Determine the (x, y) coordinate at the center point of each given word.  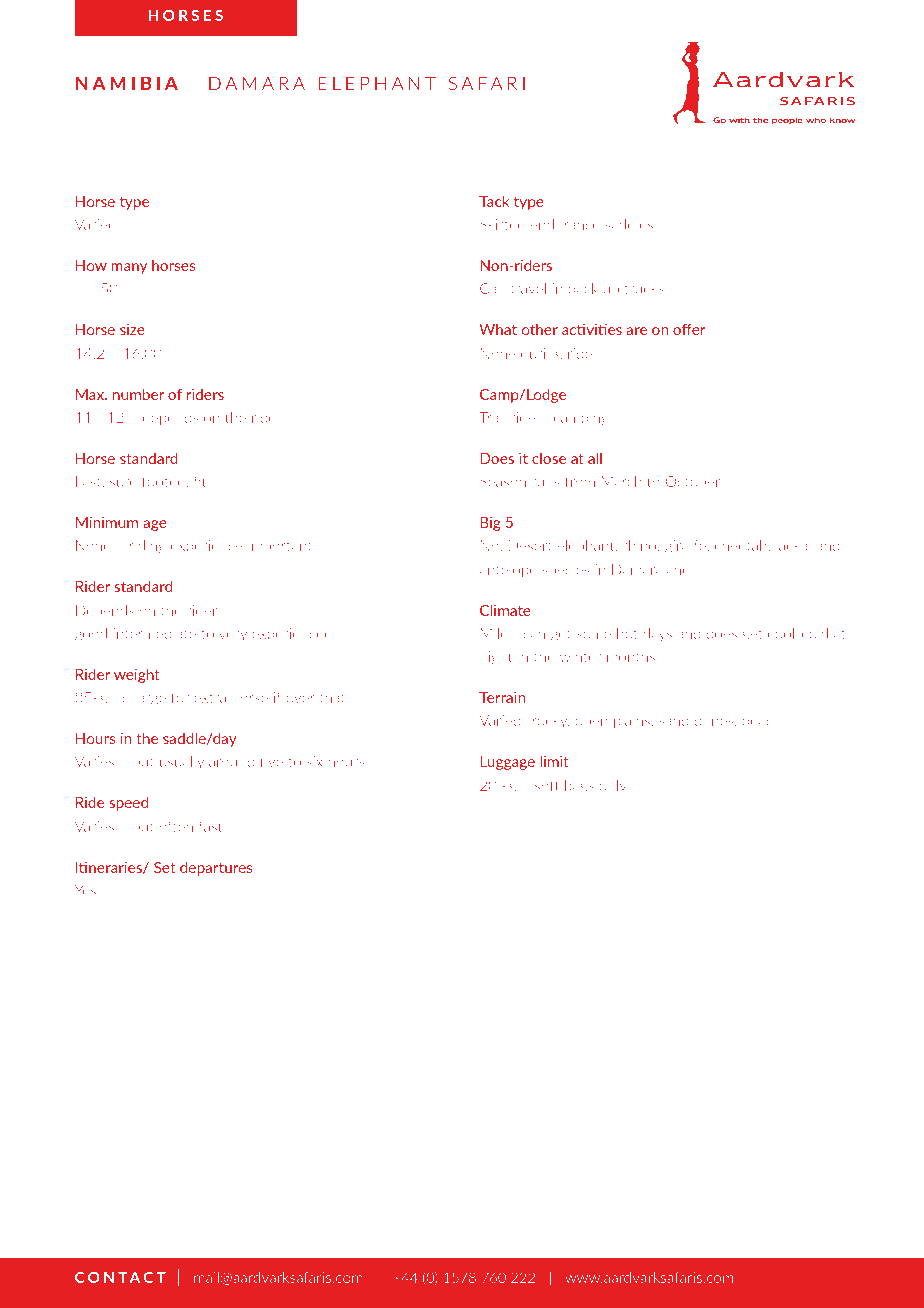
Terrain (502, 697)
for (181, 697)
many (129, 268)
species (566, 571)
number (138, 394)
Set (165, 867)
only (613, 787)
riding (148, 547)
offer (689, 329)
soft (547, 785)
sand (674, 720)
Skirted (502, 224)
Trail (492, 417)
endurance (565, 224)
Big (490, 524)
